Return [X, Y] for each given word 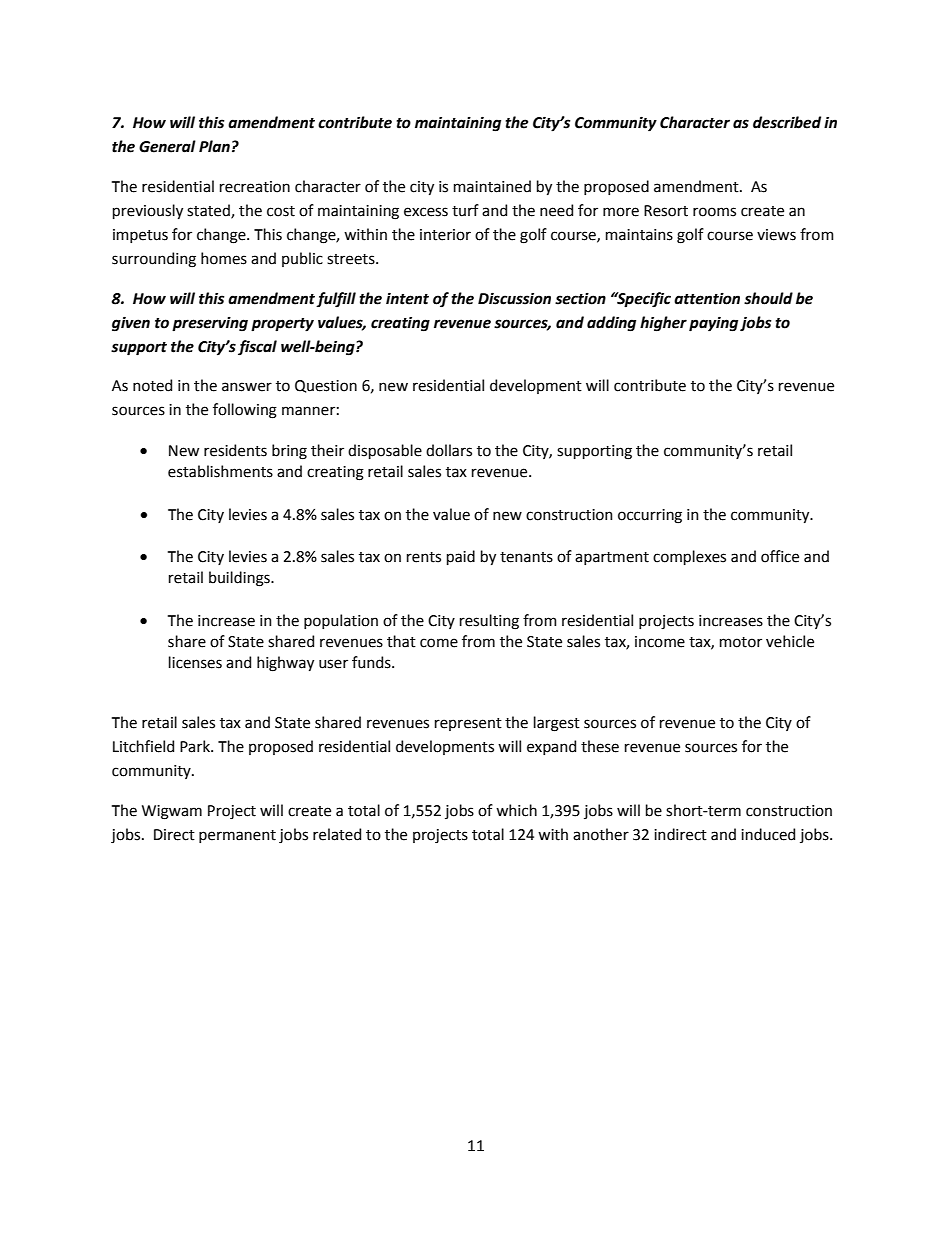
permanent [237, 836]
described [787, 122]
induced [768, 834]
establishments [220, 471]
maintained [492, 186]
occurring [650, 516]
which [516, 810]
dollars [449, 450]
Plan [214, 146]
